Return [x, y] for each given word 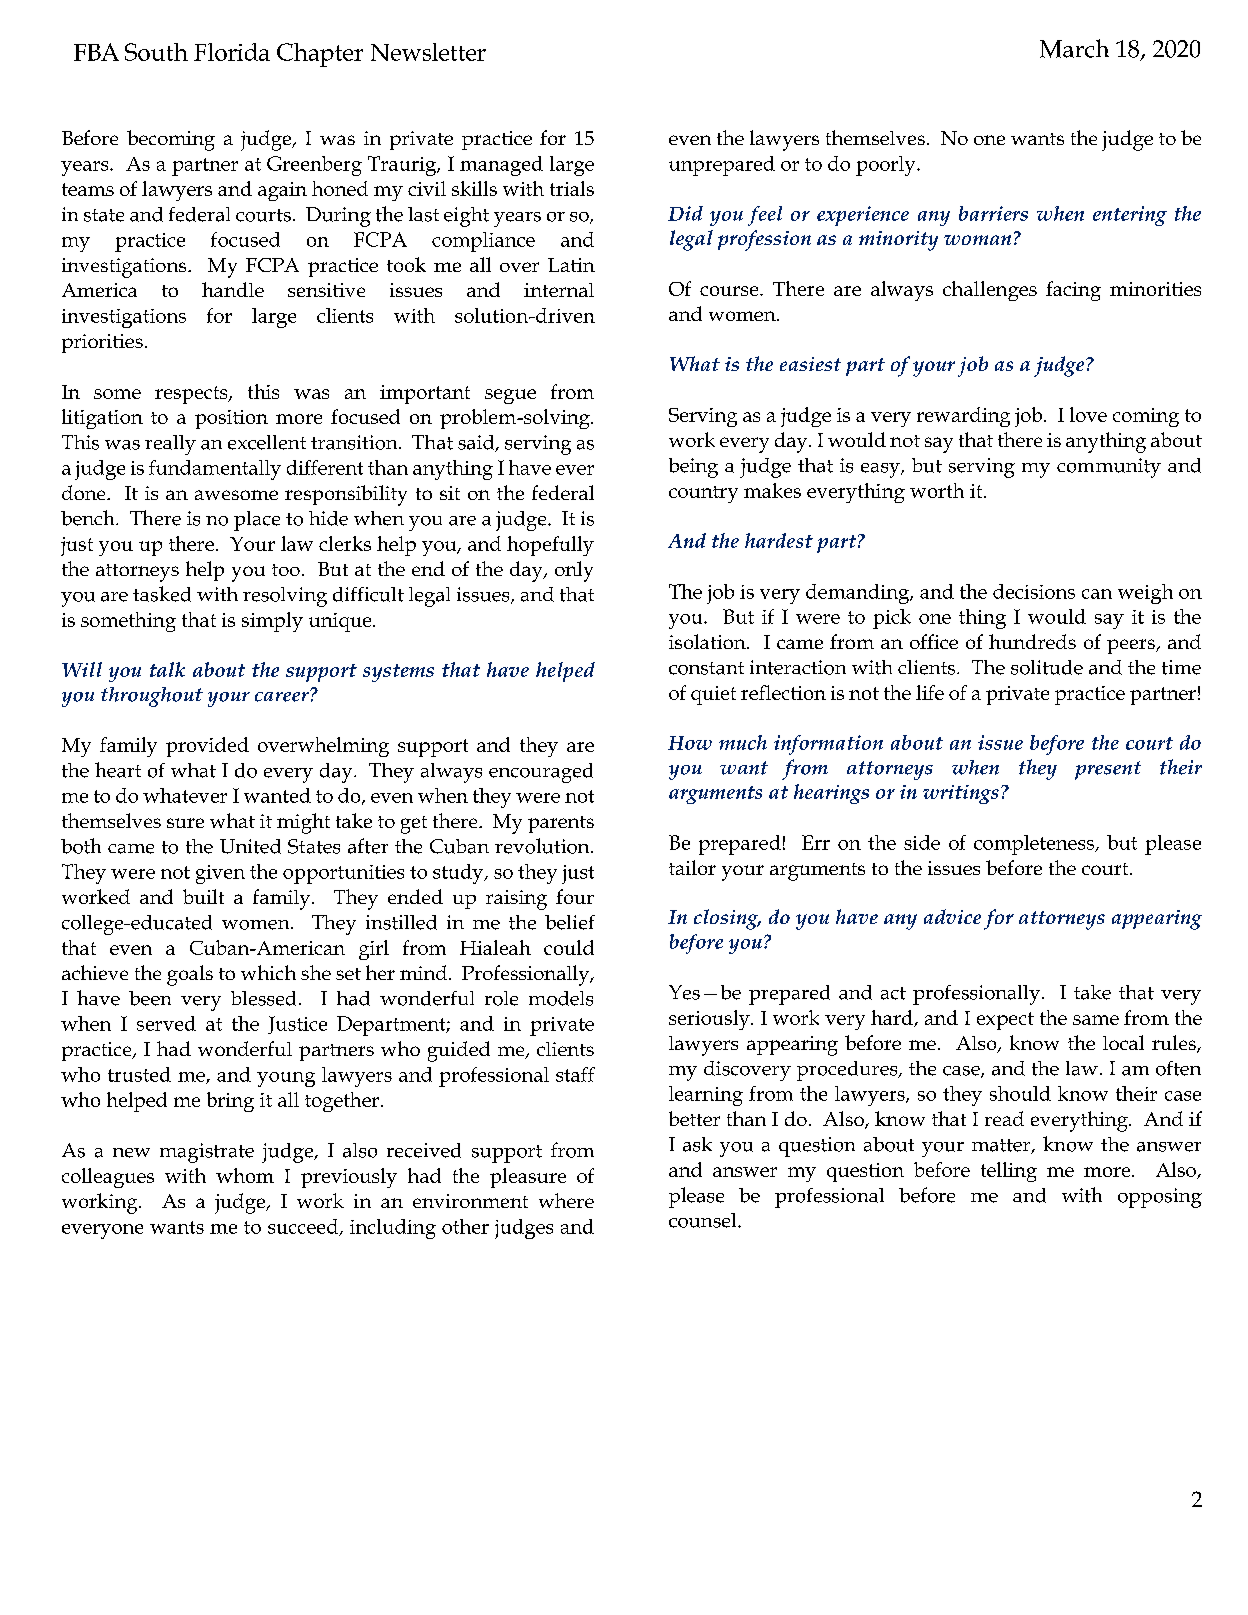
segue [510, 396]
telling [1009, 1172]
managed [501, 166]
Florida [232, 52]
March [1074, 48]
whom [245, 1175]
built [203, 896]
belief [570, 922]
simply [272, 622]
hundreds [1032, 641]
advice [952, 916]
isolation [708, 641]
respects [192, 395]
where [566, 1200]
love [1088, 414]
